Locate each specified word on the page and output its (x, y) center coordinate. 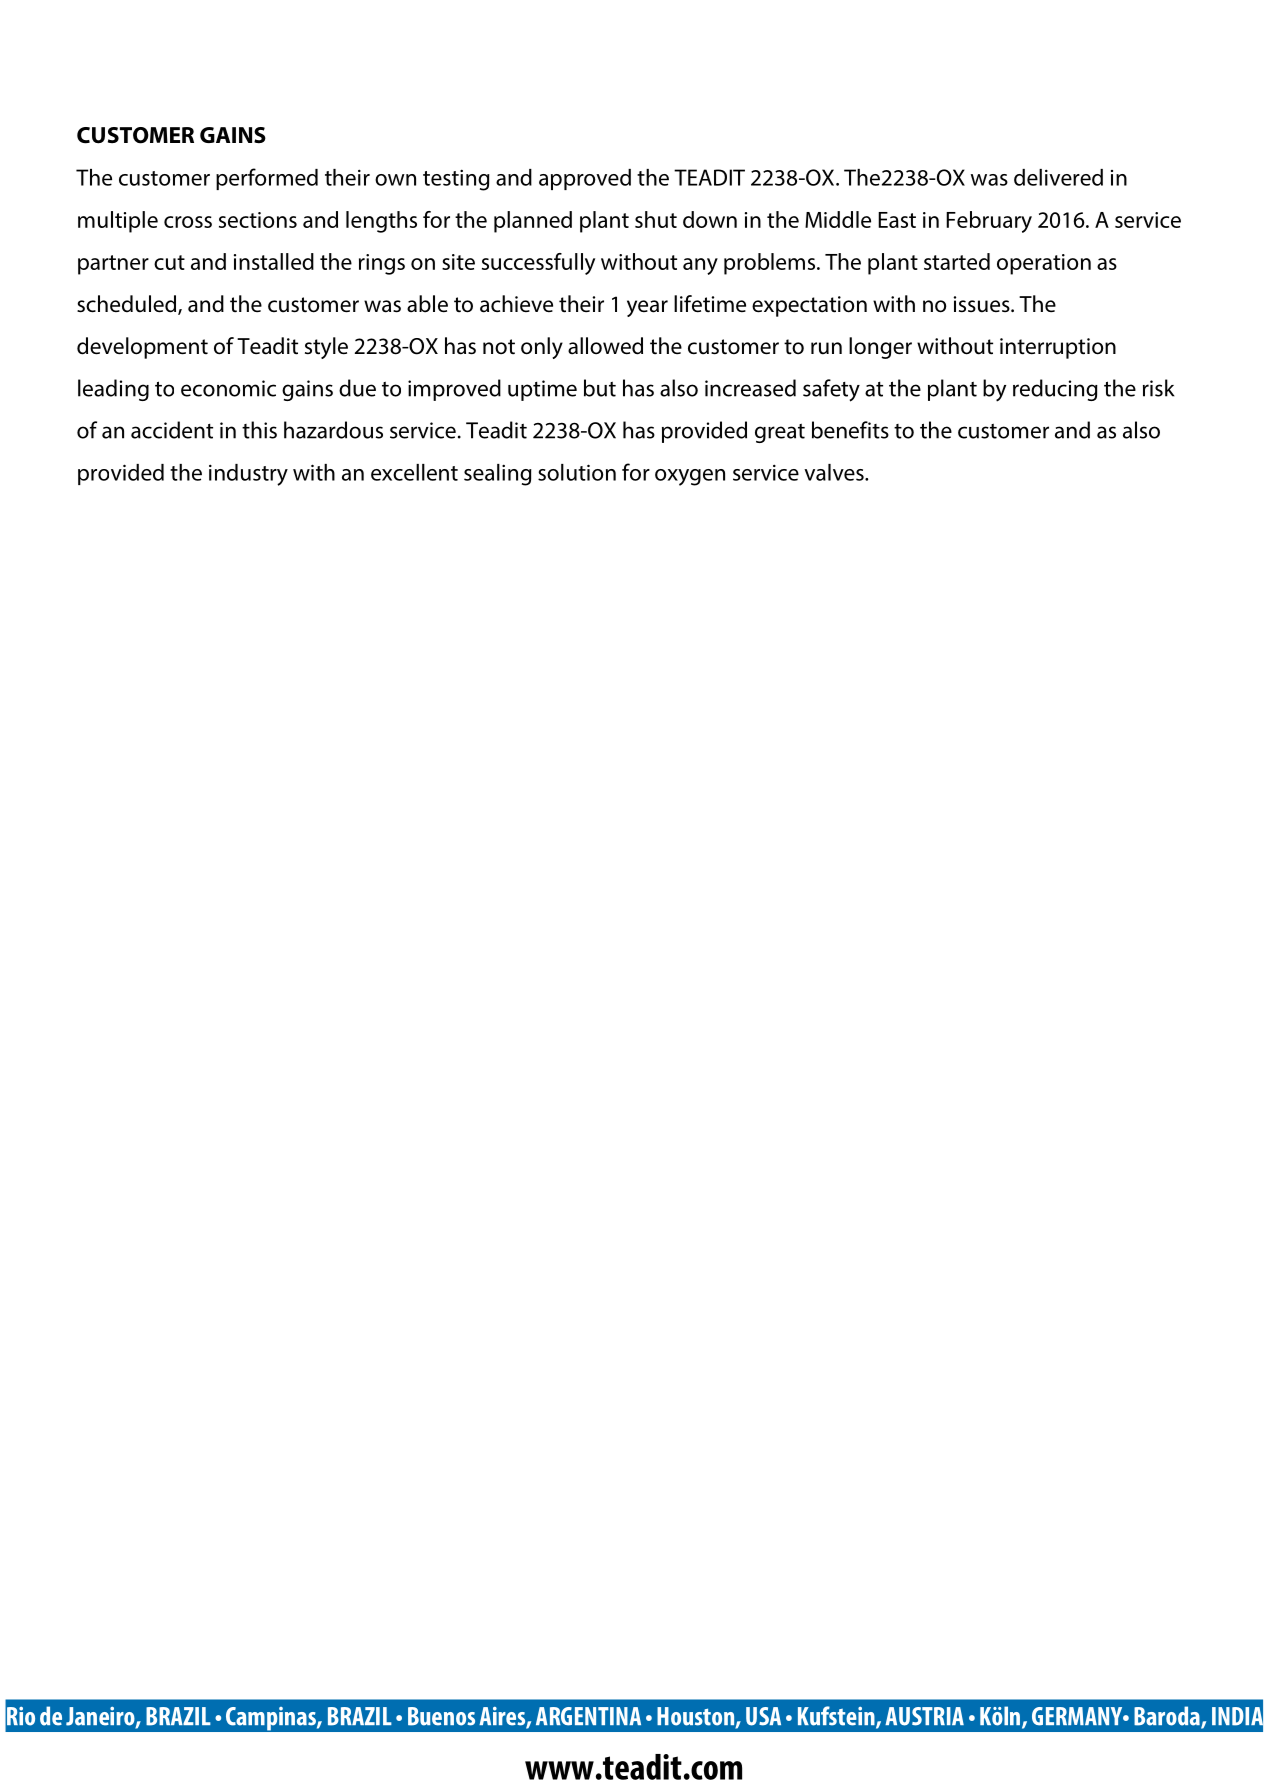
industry (248, 475)
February (989, 222)
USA (763, 1716)
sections (258, 220)
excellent (414, 472)
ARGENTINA (588, 1716)
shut (656, 219)
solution (577, 472)
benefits (850, 430)
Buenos (441, 1716)
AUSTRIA (924, 1716)
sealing (498, 475)
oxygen (690, 477)
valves (835, 472)
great (780, 433)
